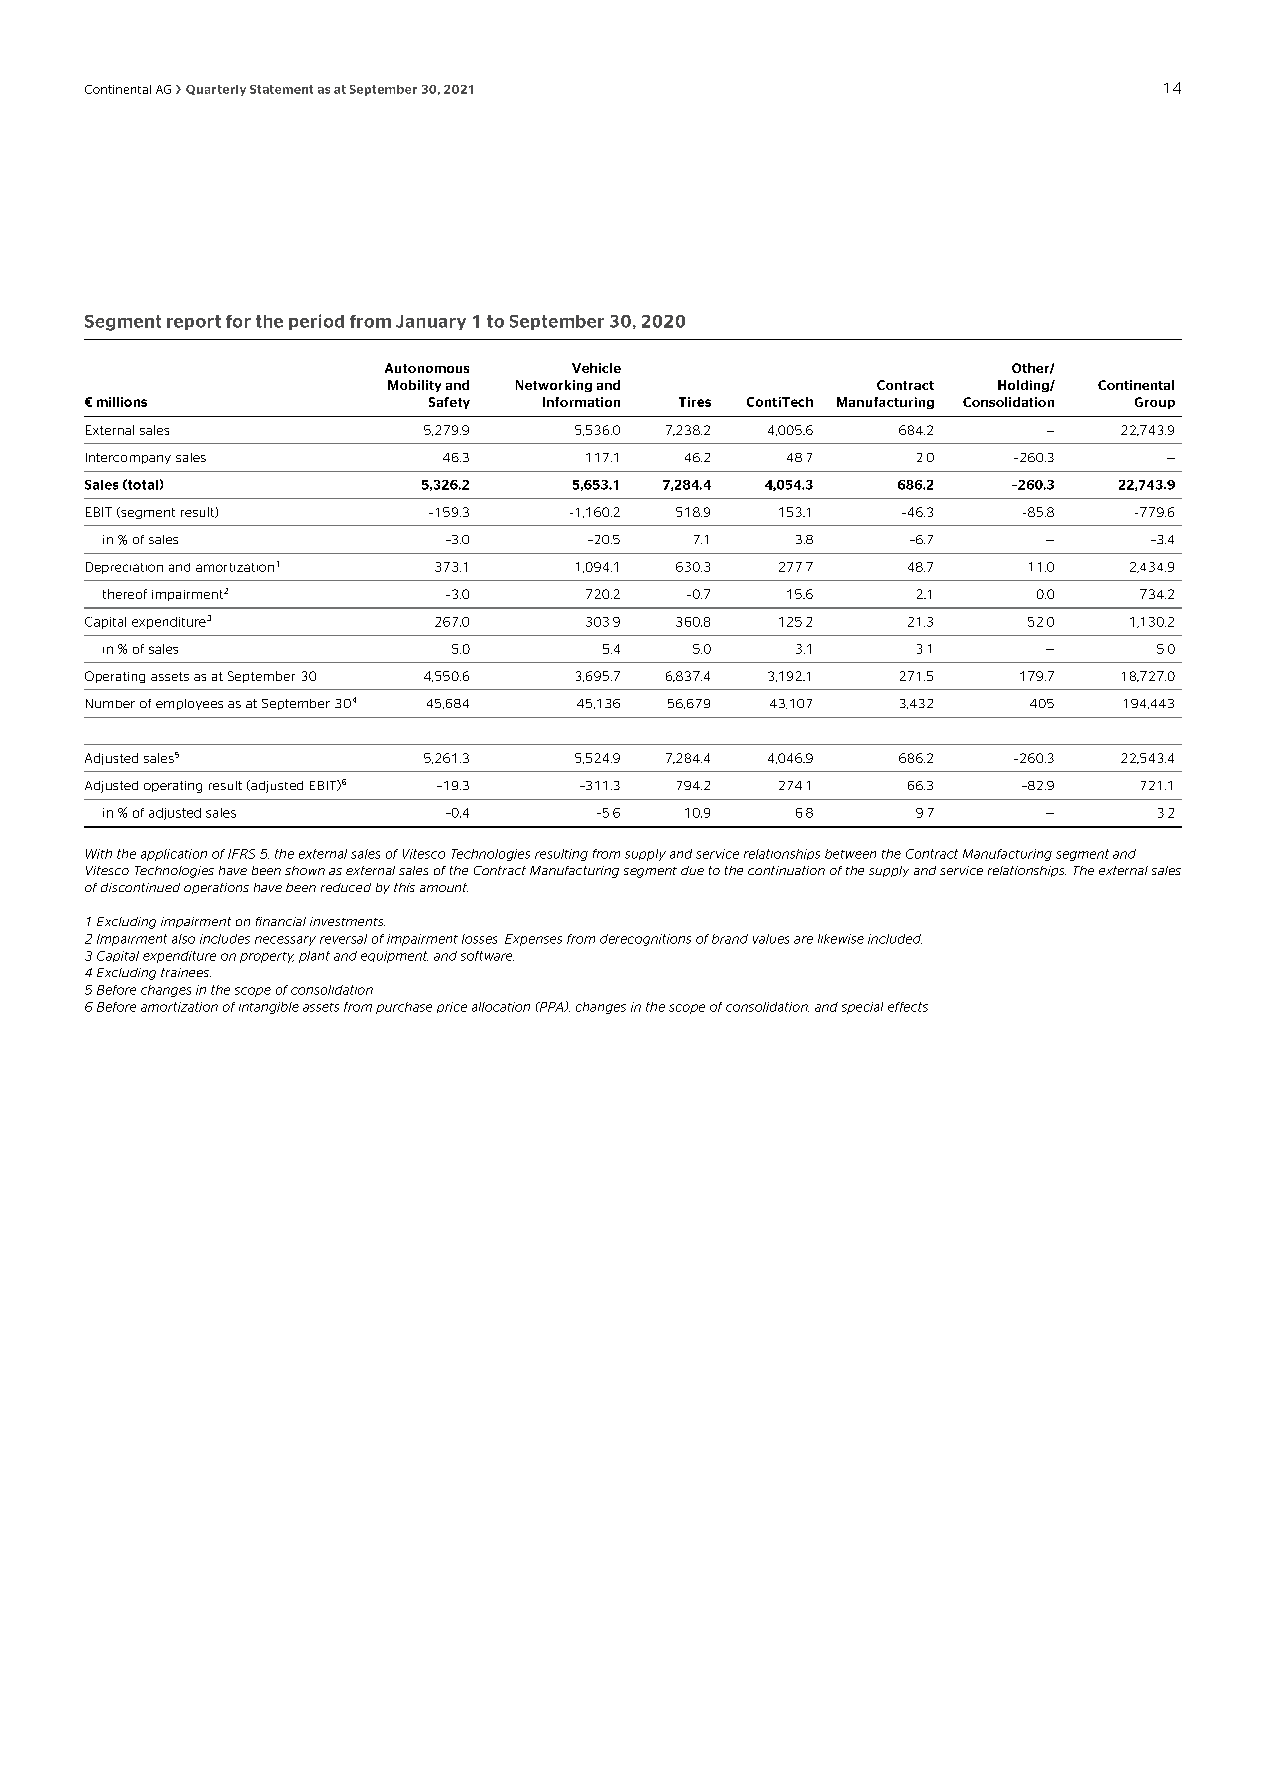  What do you see at coordinates (281, 89) in the screenshot?
I see `Statement` at bounding box center [281, 89].
